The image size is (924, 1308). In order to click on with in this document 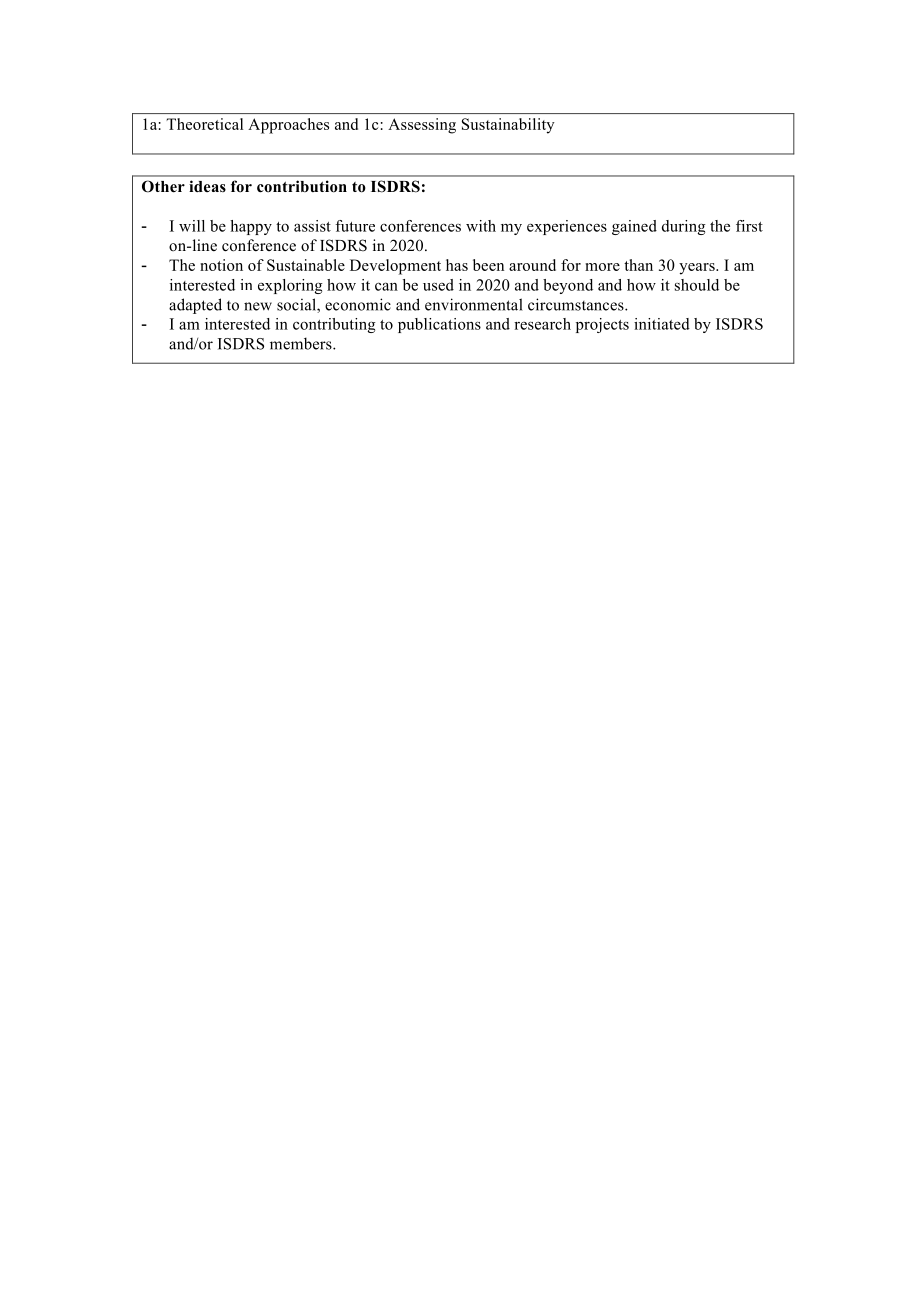, I will do `click(481, 226)`.
